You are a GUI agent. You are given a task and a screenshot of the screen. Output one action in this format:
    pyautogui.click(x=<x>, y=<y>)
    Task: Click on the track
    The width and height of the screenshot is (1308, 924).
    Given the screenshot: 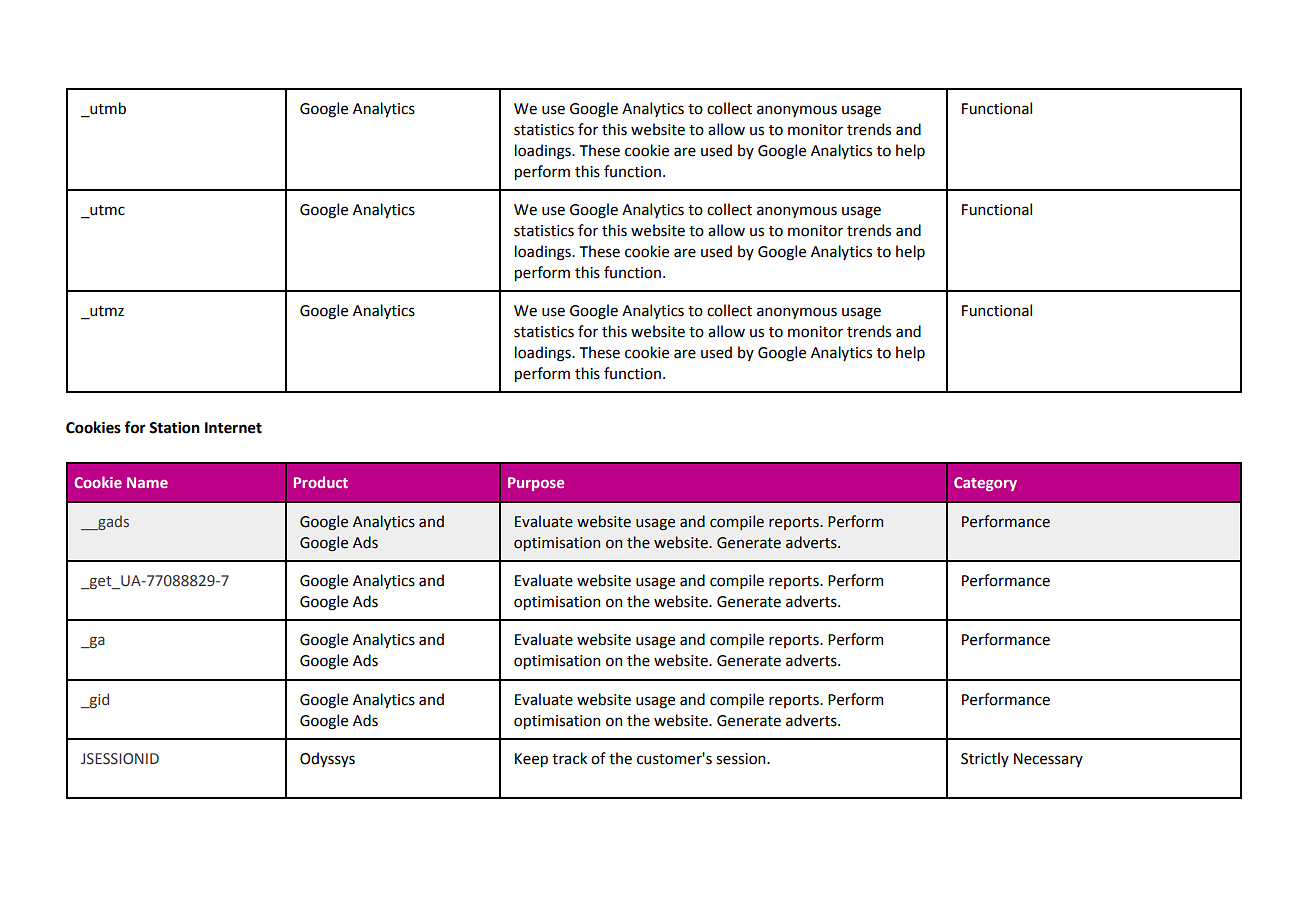 What is the action you would take?
    pyautogui.click(x=569, y=758)
